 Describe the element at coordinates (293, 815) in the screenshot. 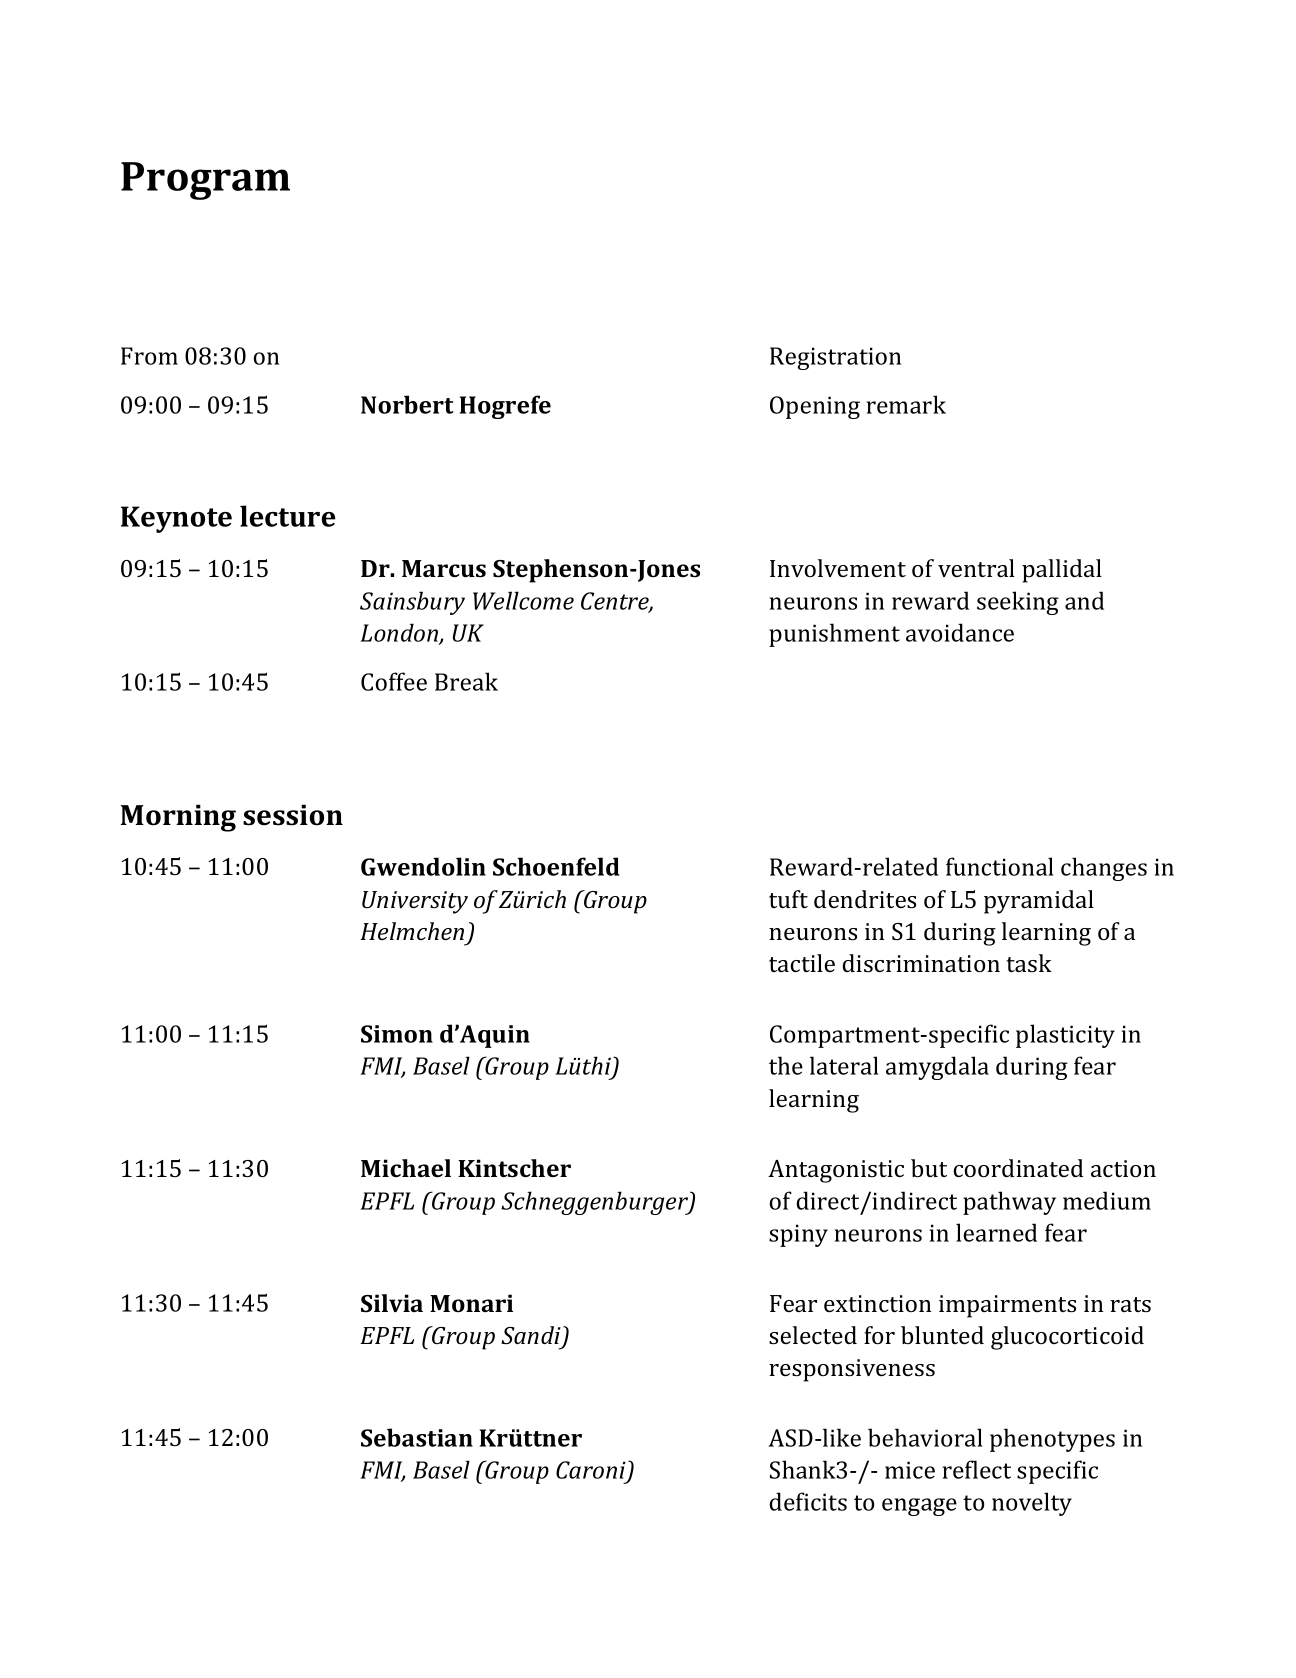

I see `session` at that location.
